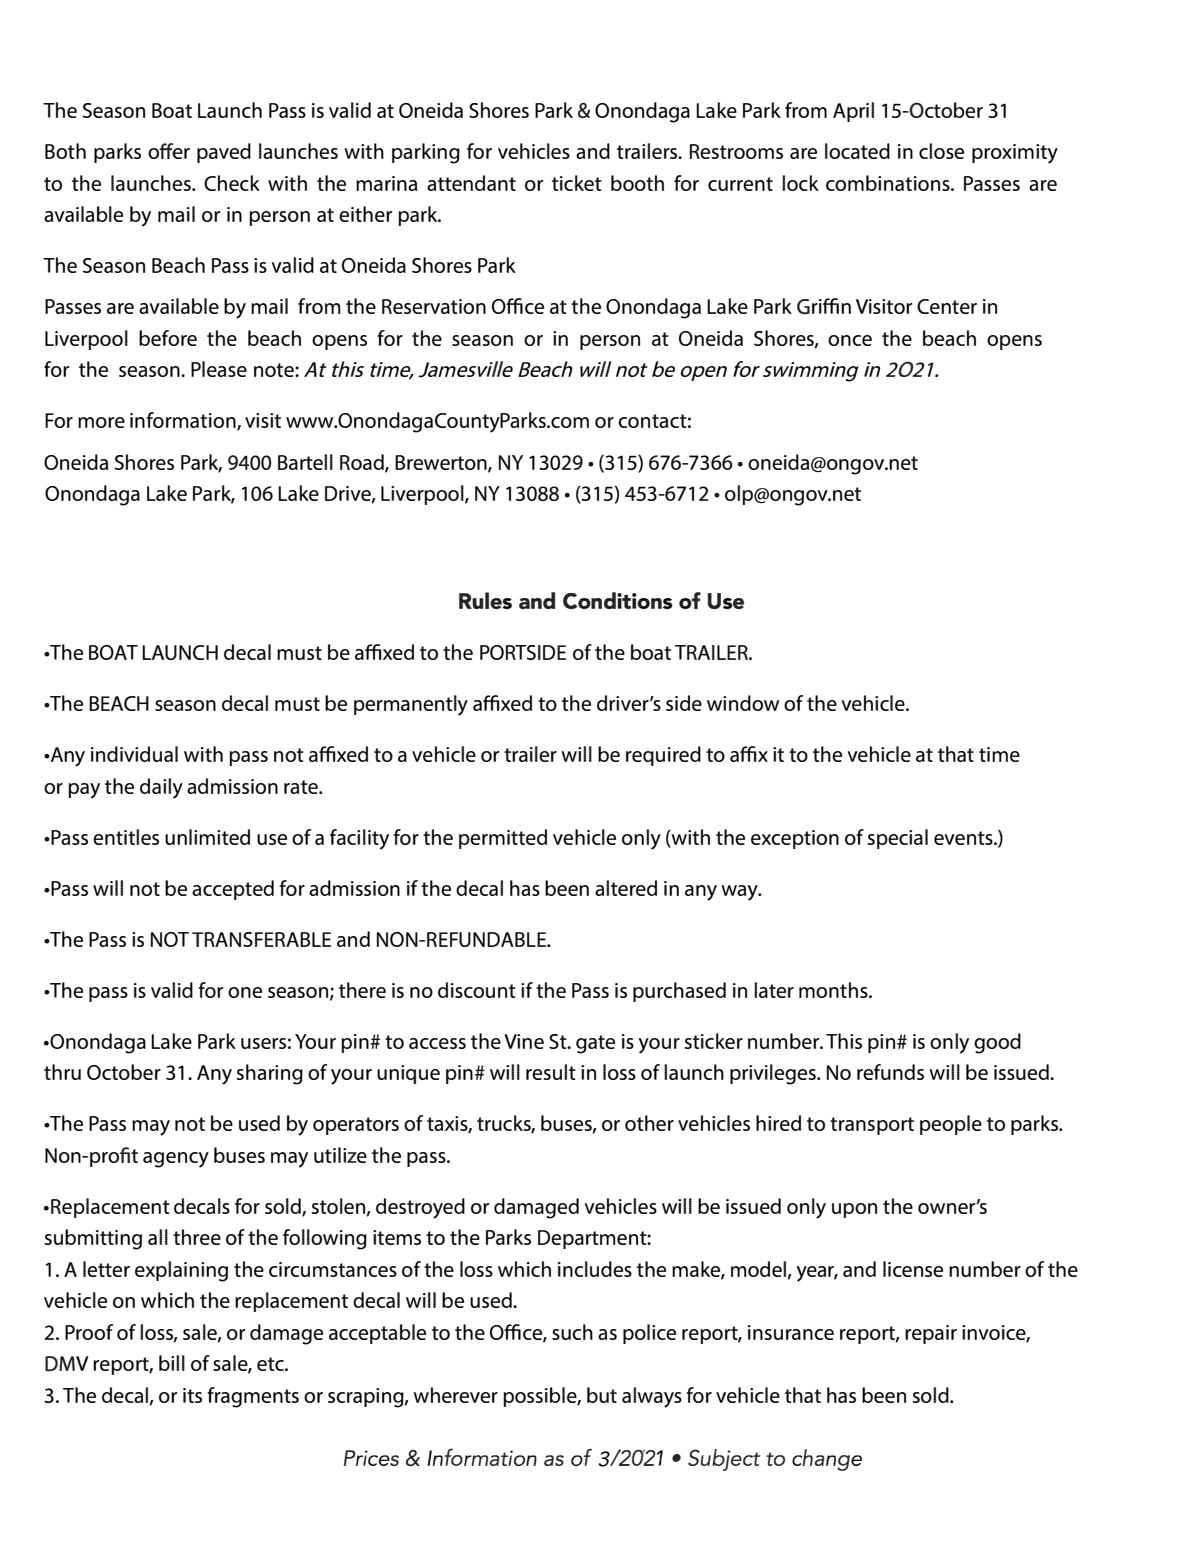 Image resolution: width=1203 pixels, height=1556 pixels. What do you see at coordinates (101, 422) in the screenshot?
I see `more` at bounding box center [101, 422].
